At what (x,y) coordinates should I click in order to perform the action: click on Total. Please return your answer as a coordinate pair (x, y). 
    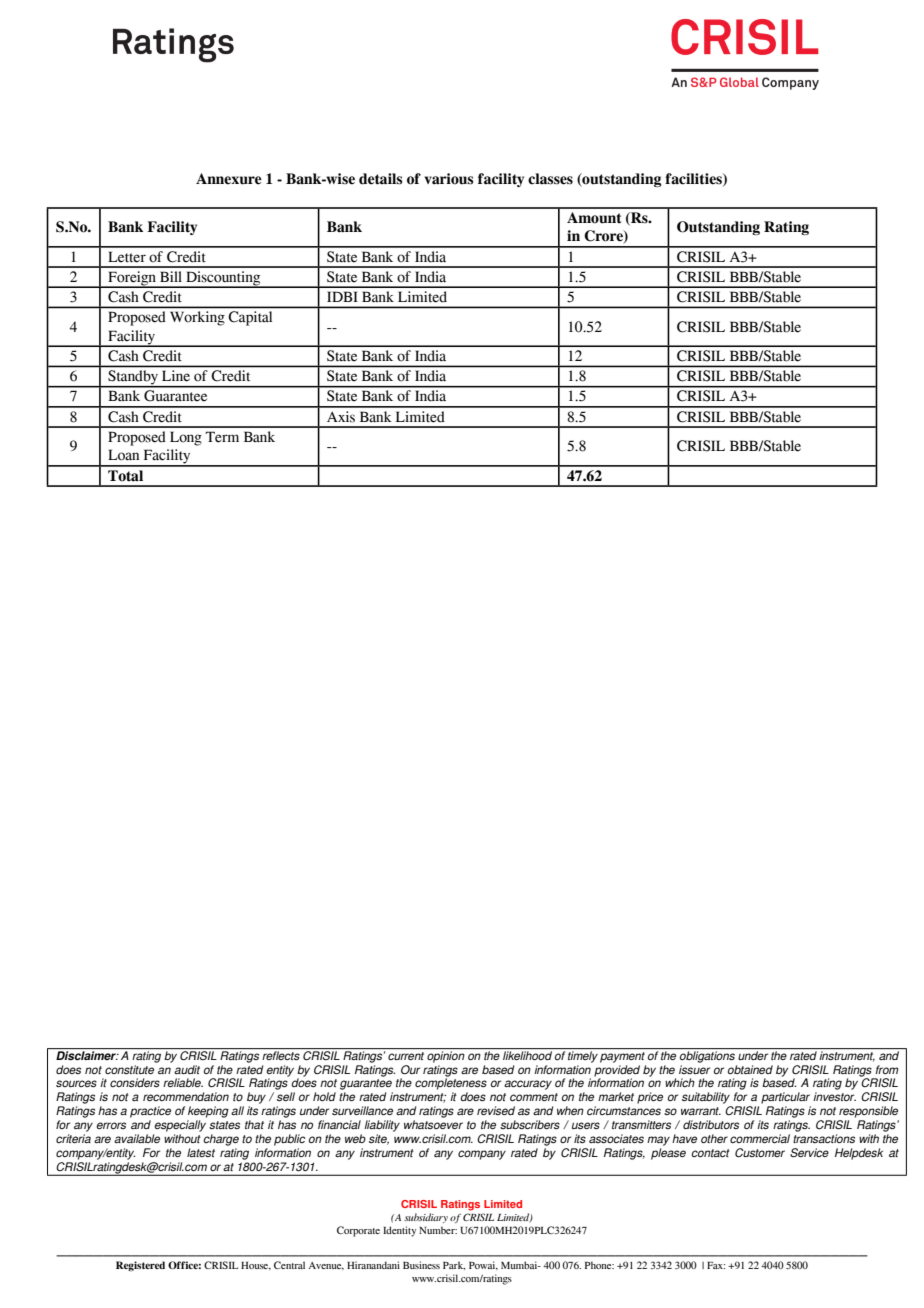
    Looking at the image, I should click on (125, 476).
